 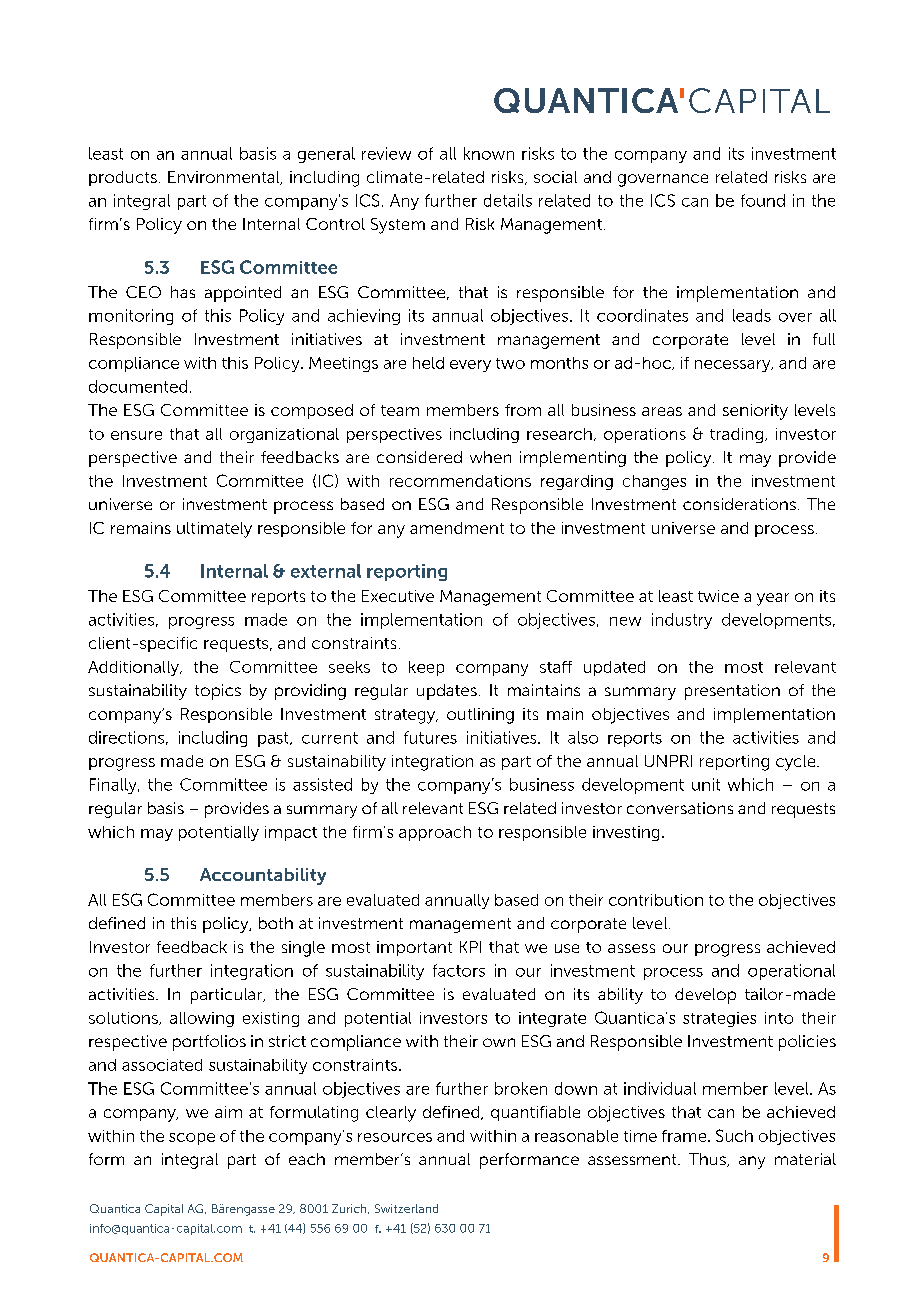 I want to click on scope, so click(x=192, y=1139).
